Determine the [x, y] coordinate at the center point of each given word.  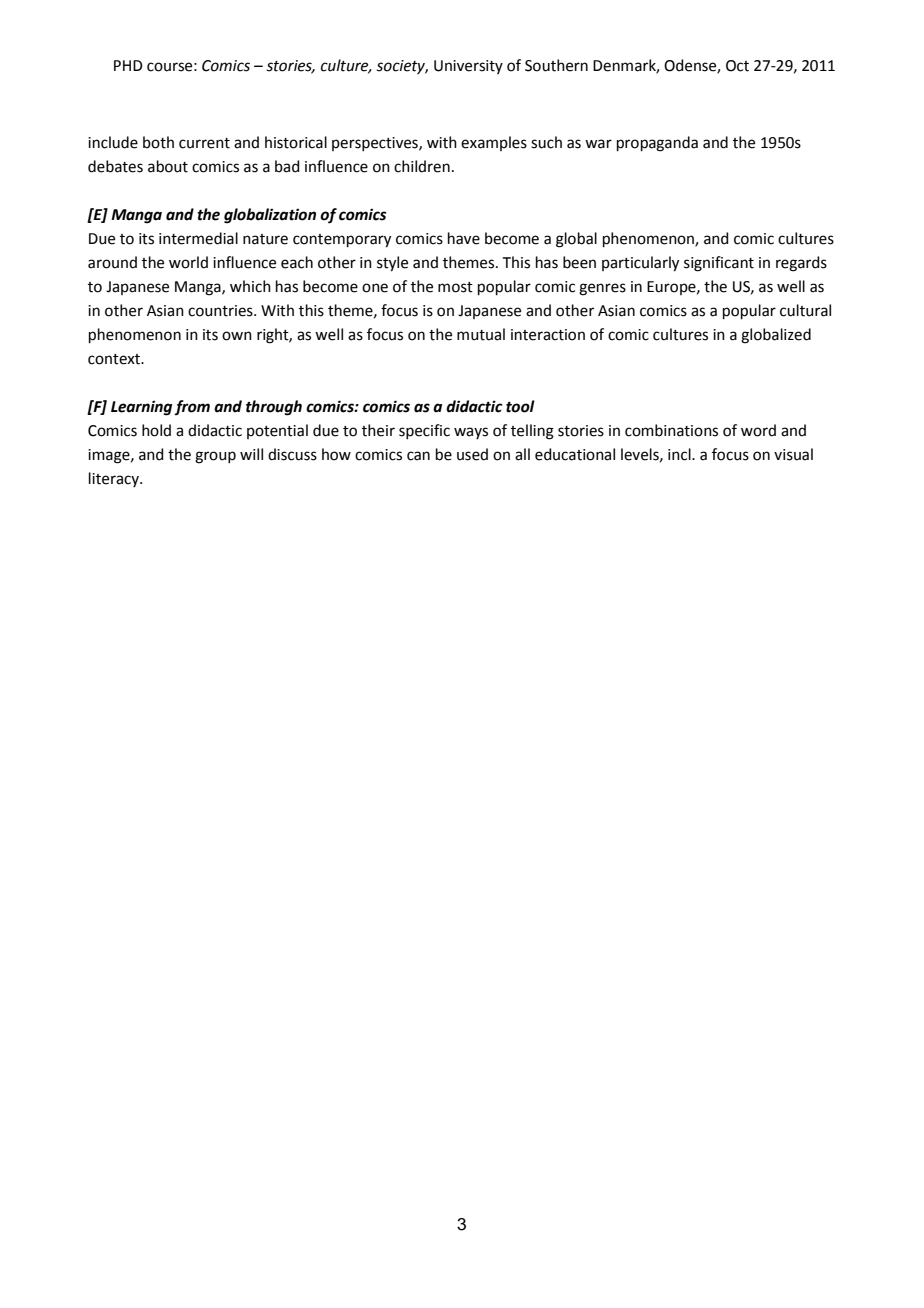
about [168, 166]
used [472, 454]
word [758, 430]
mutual [481, 334]
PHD [128, 65]
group [215, 457]
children [422, 166]
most [455, 287]
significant [719, 264]
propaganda [657, 144]
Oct [737, 66]
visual [793, 454]
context [115, 359]
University [468, 67]
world [188, 262]
